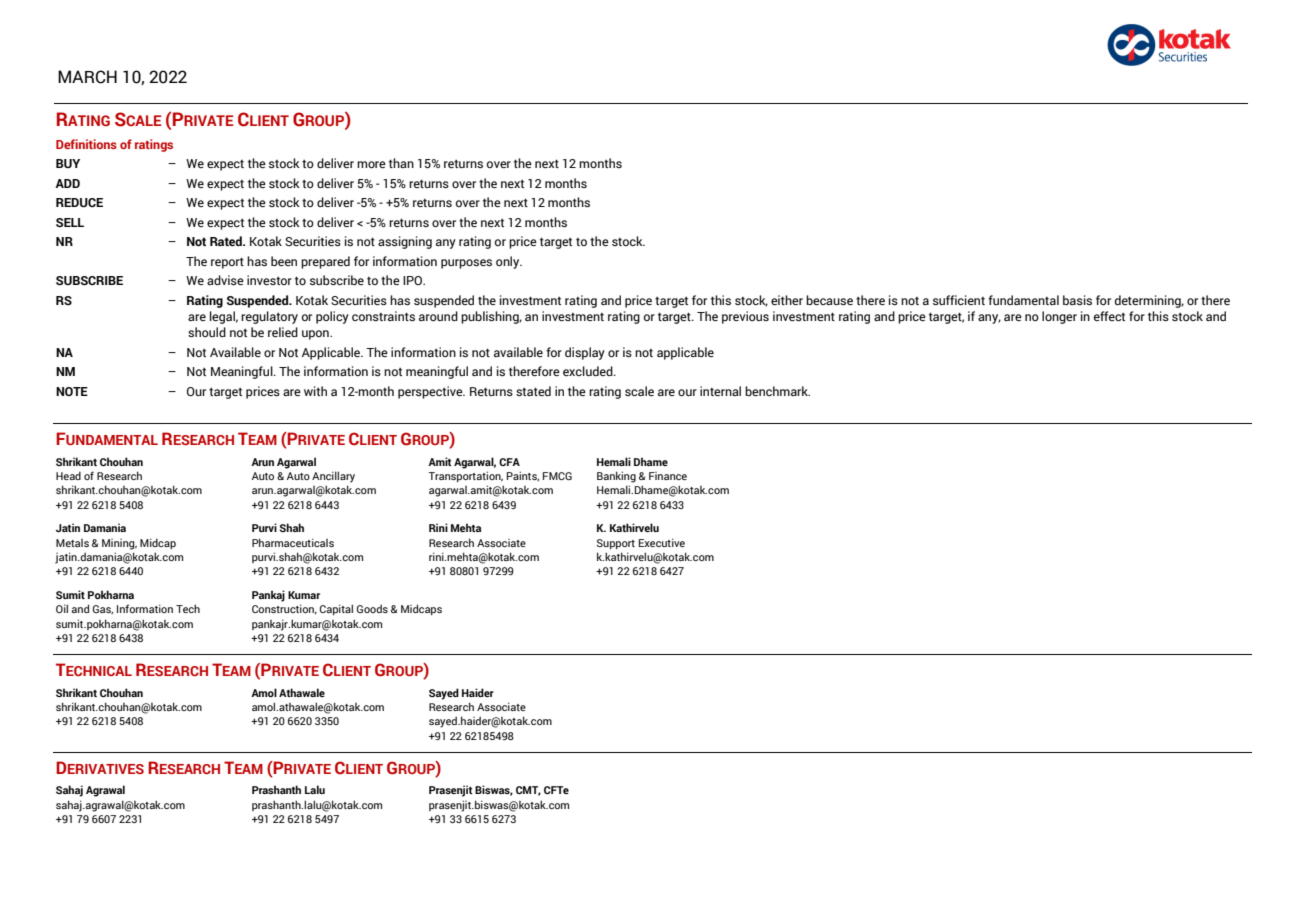 The image size is (1308, 924). What do you see at coordinates (372, 608) in the page?
I see `Goods` at bounding box center [372, 608].
